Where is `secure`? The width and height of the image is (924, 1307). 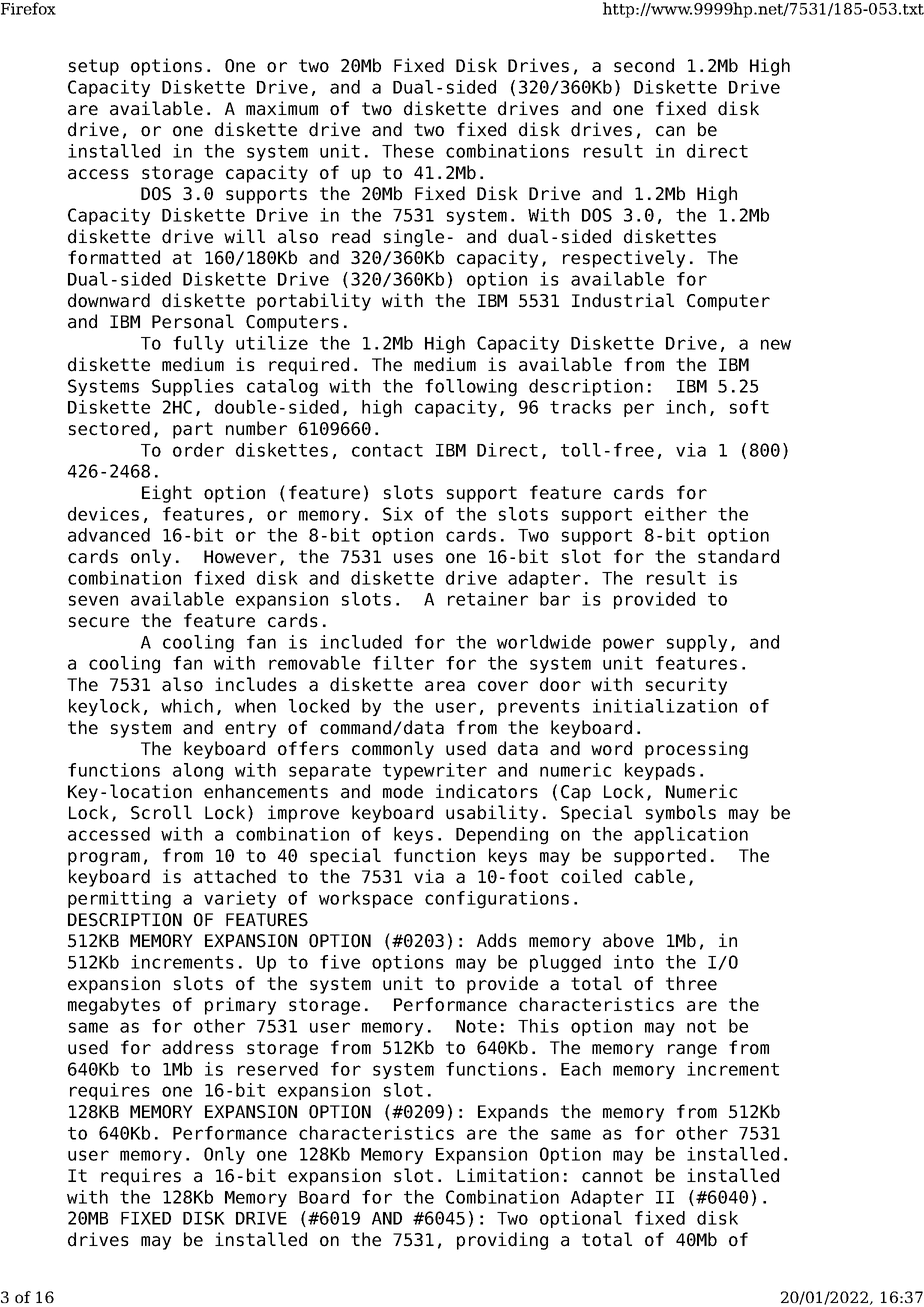 secure is located at coordinates (99, 622).
